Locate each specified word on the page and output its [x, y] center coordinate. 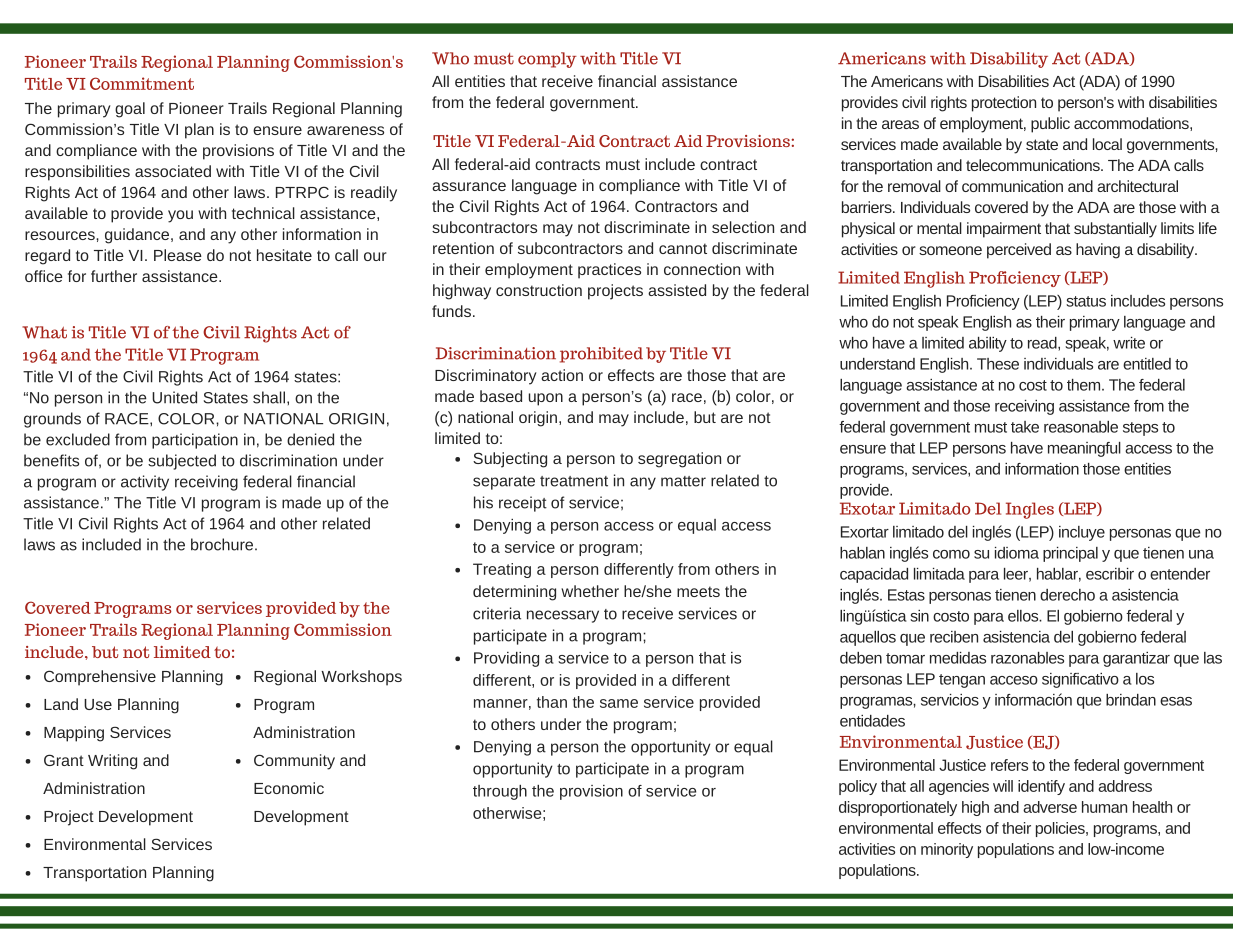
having [1098, 251]
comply [547, 60]
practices [609, 271]
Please [178, 255]
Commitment [142, 83]
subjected [182, 462]
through [500, 792]
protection [1004, 104]
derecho [1067, 595]
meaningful [1084, 449]
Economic [289, 788]
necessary [563, 616]
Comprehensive [100, 678]
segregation [679, 460]
